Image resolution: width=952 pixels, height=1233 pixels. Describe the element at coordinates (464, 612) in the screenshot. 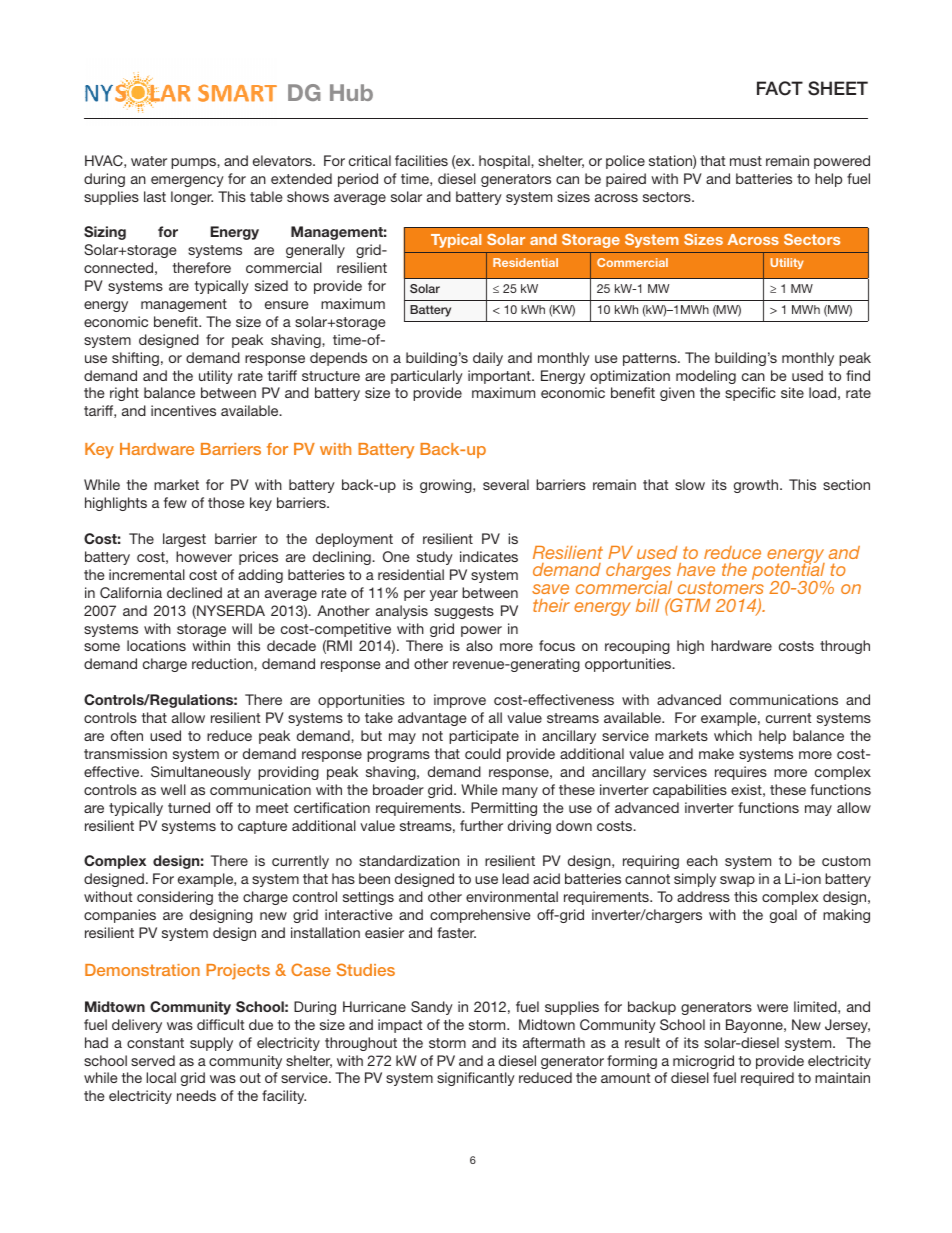

I see `suggests` at that location.
